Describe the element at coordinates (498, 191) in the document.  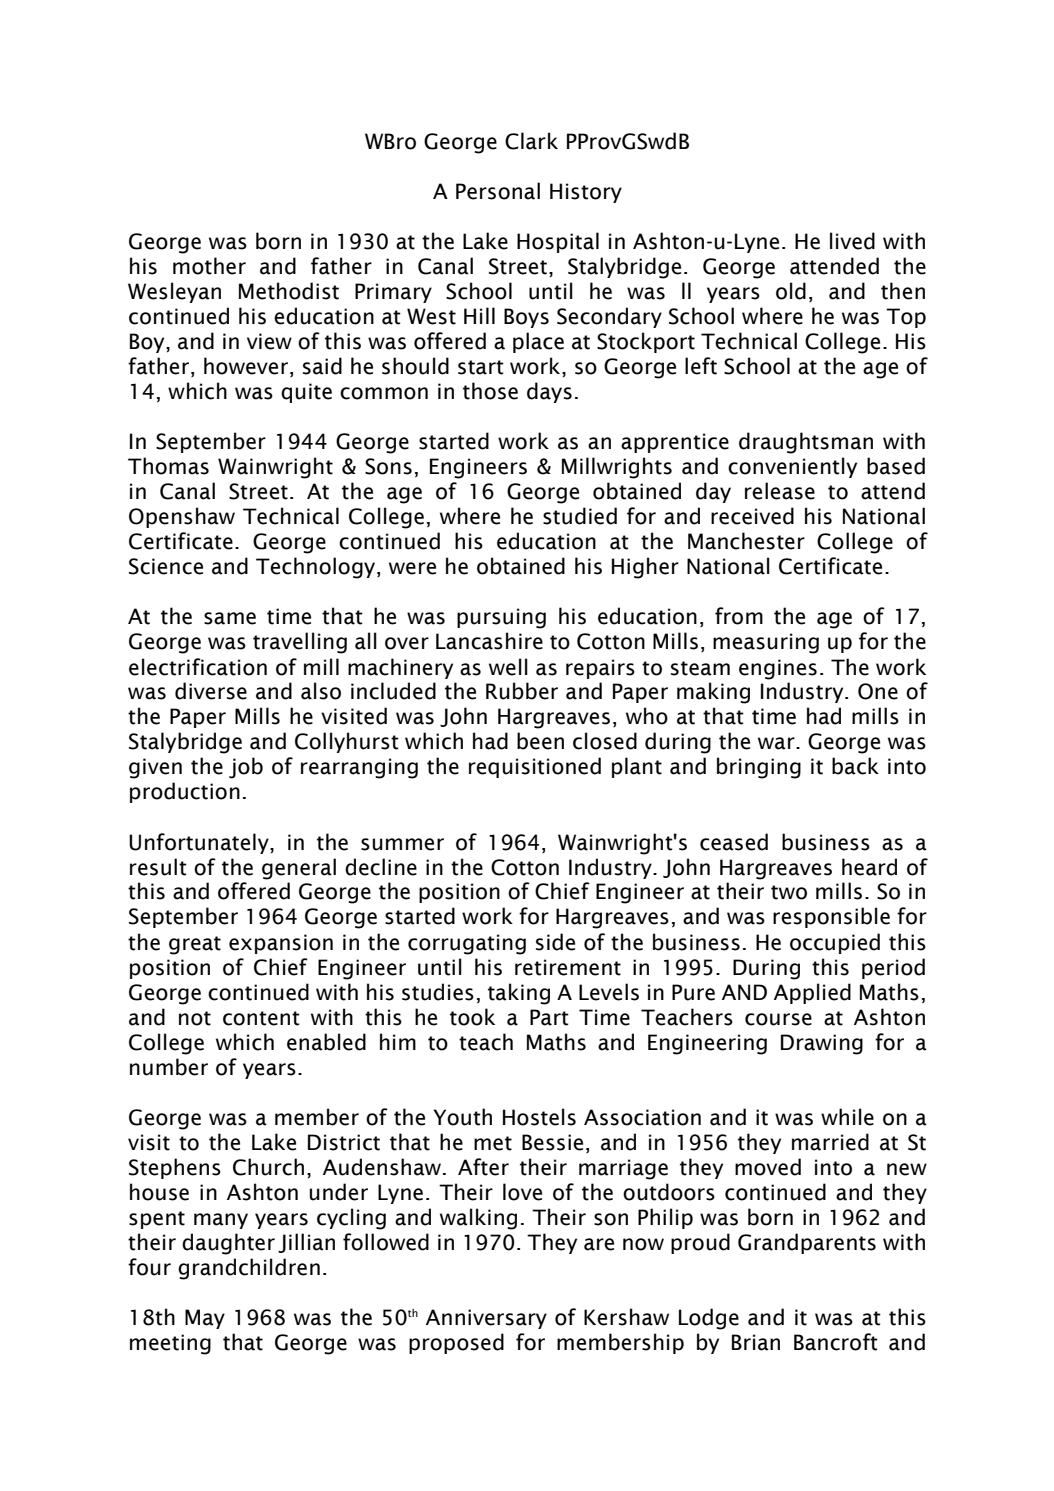
I see `Personal` at that location.
